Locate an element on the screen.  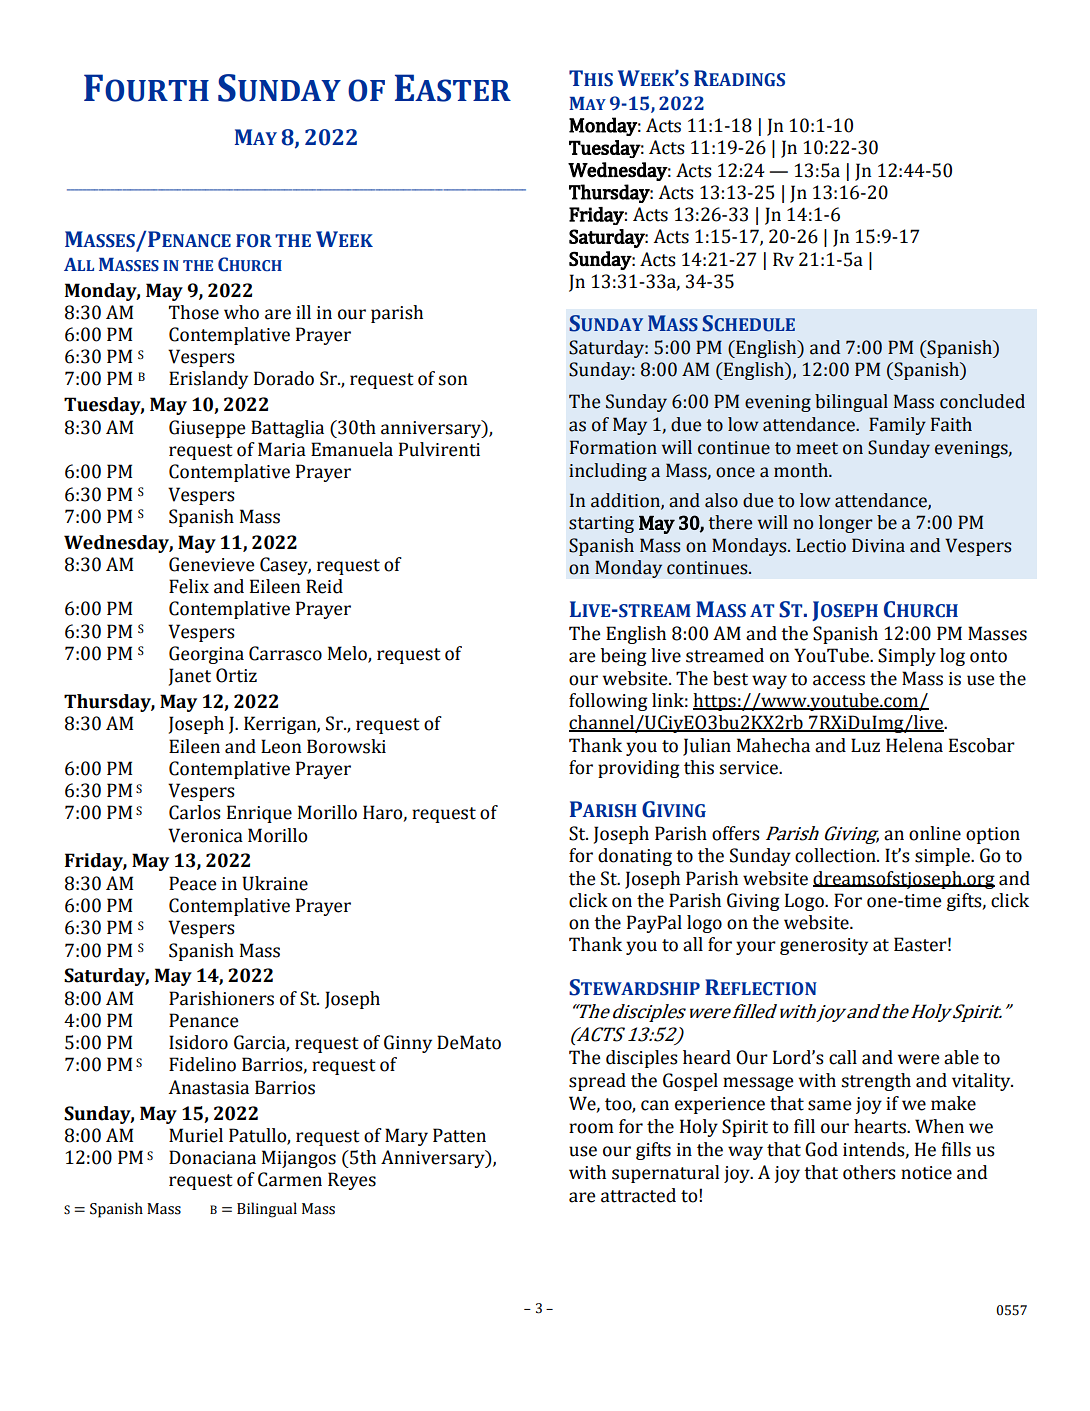
Isidoro is located at coordinates (198, 1042).
